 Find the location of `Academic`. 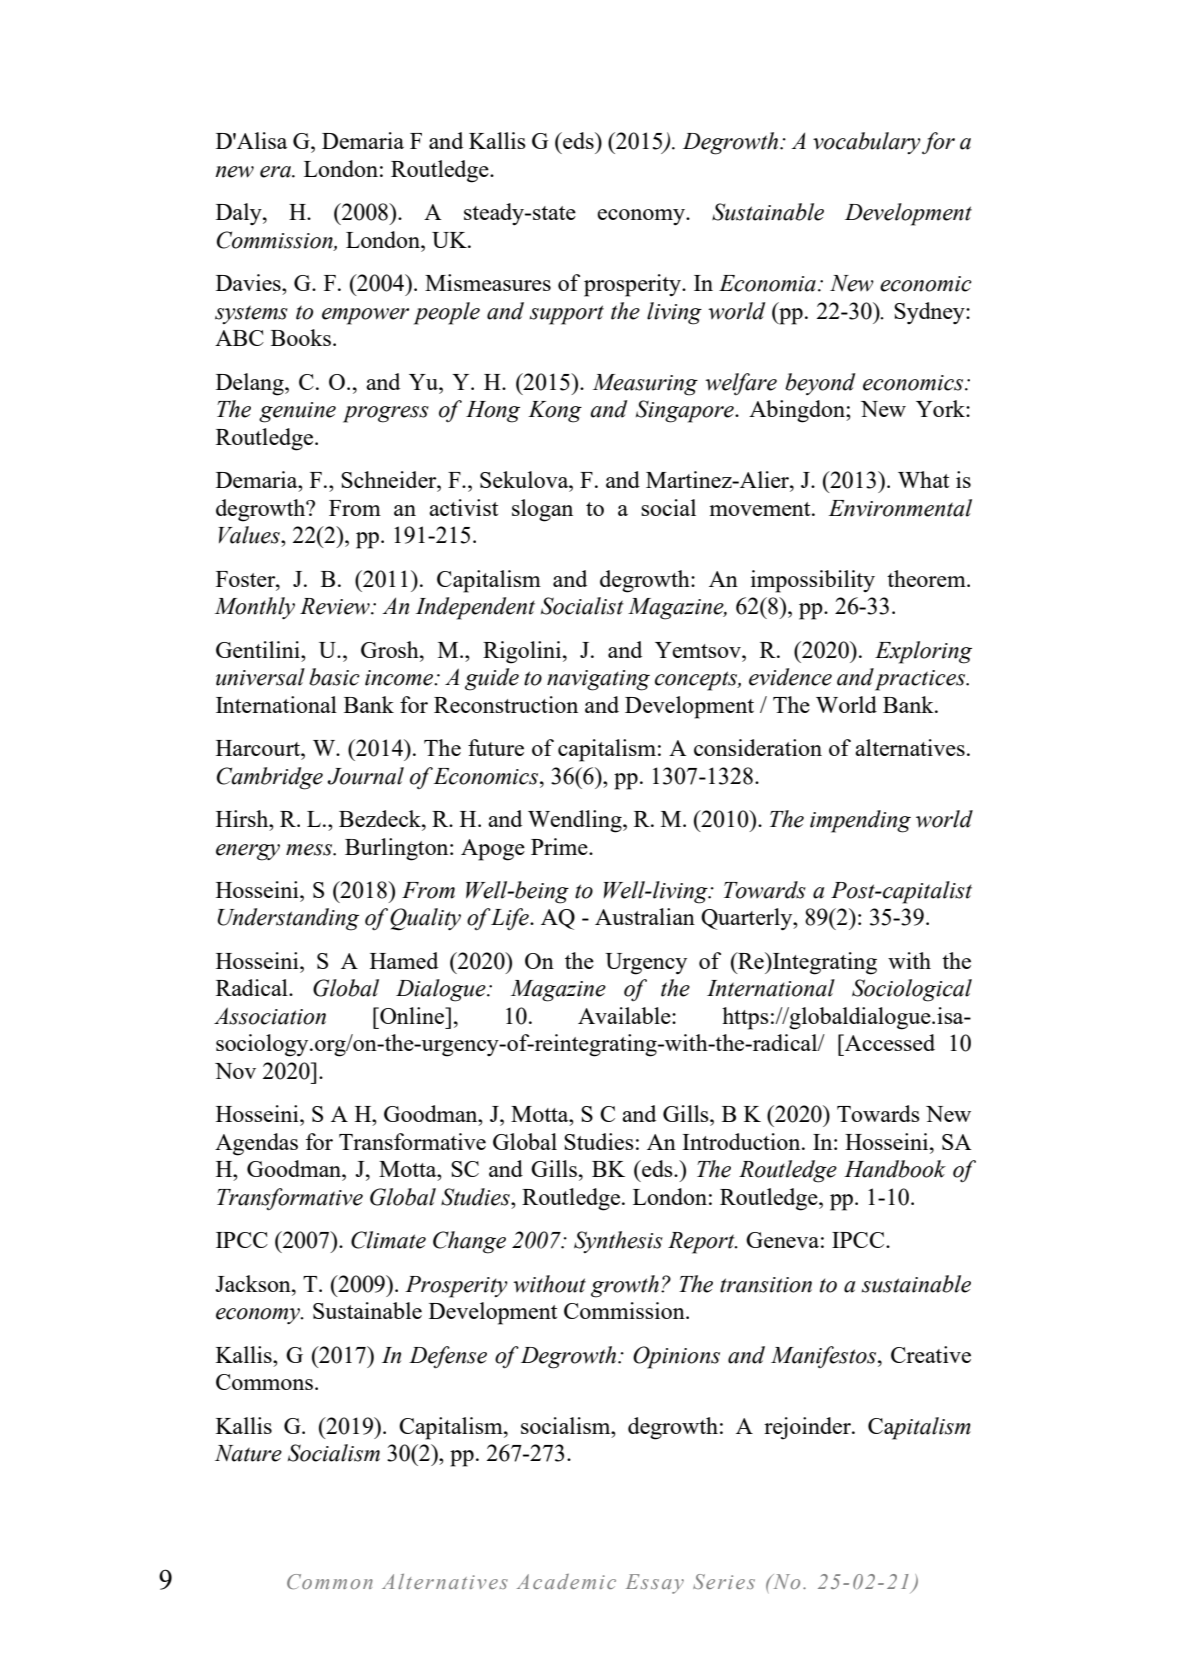

Academic is located at coordinates (566, 1581).
